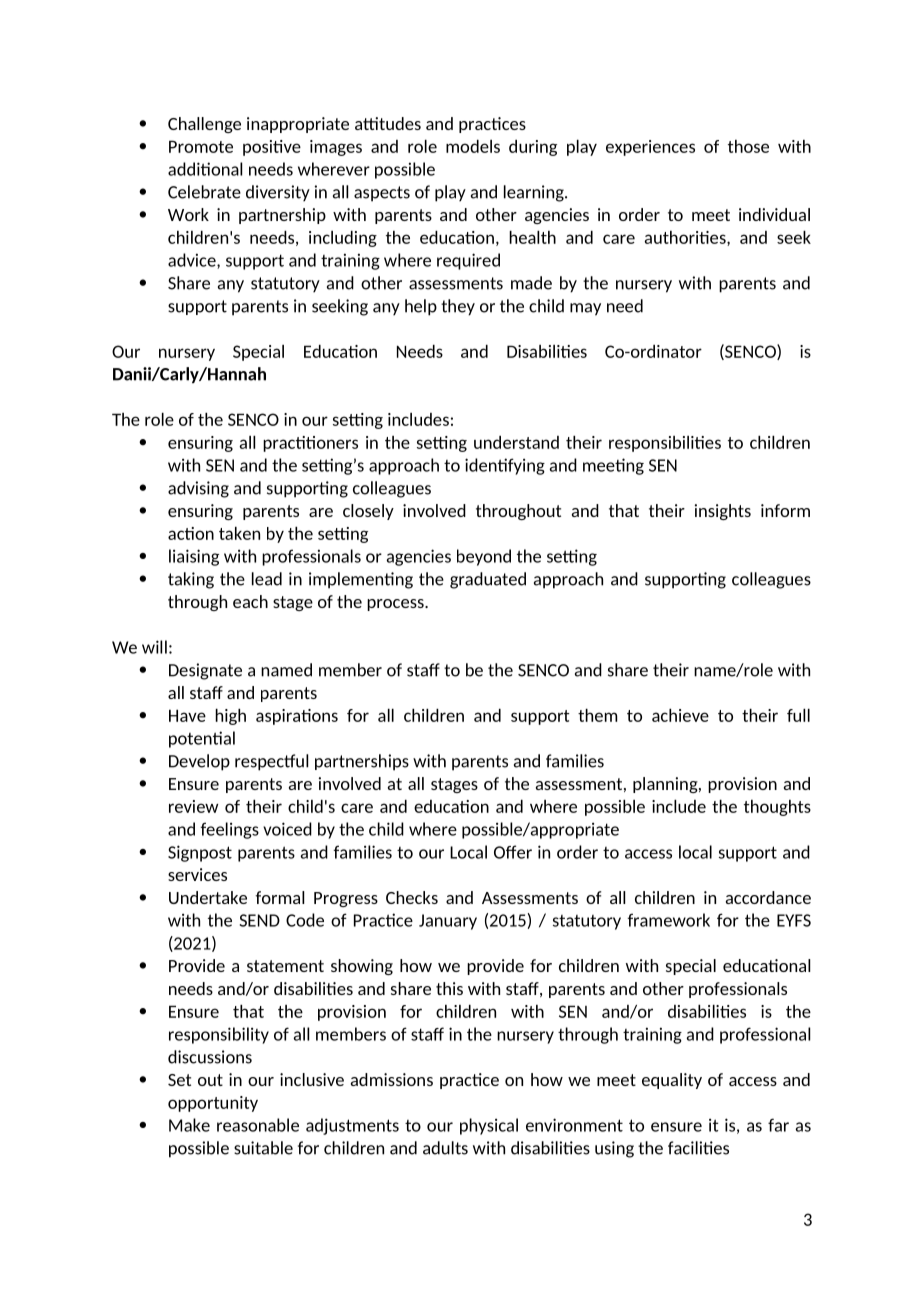 This screenshot has height=1308, width=924. I want to click on responsibilities, so click(665, 444).
